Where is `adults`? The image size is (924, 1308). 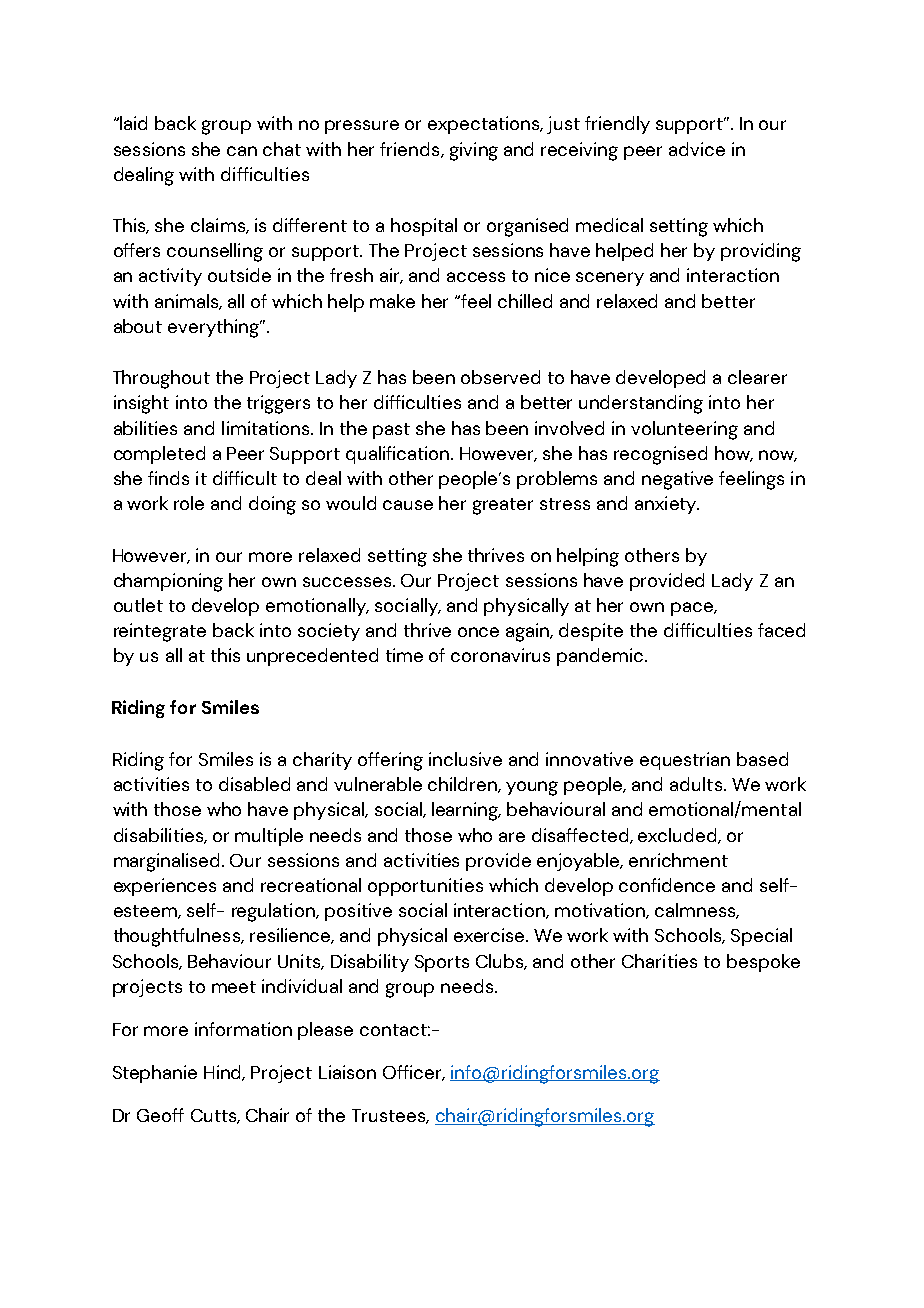 adults is located at coordinates (696, 784).
